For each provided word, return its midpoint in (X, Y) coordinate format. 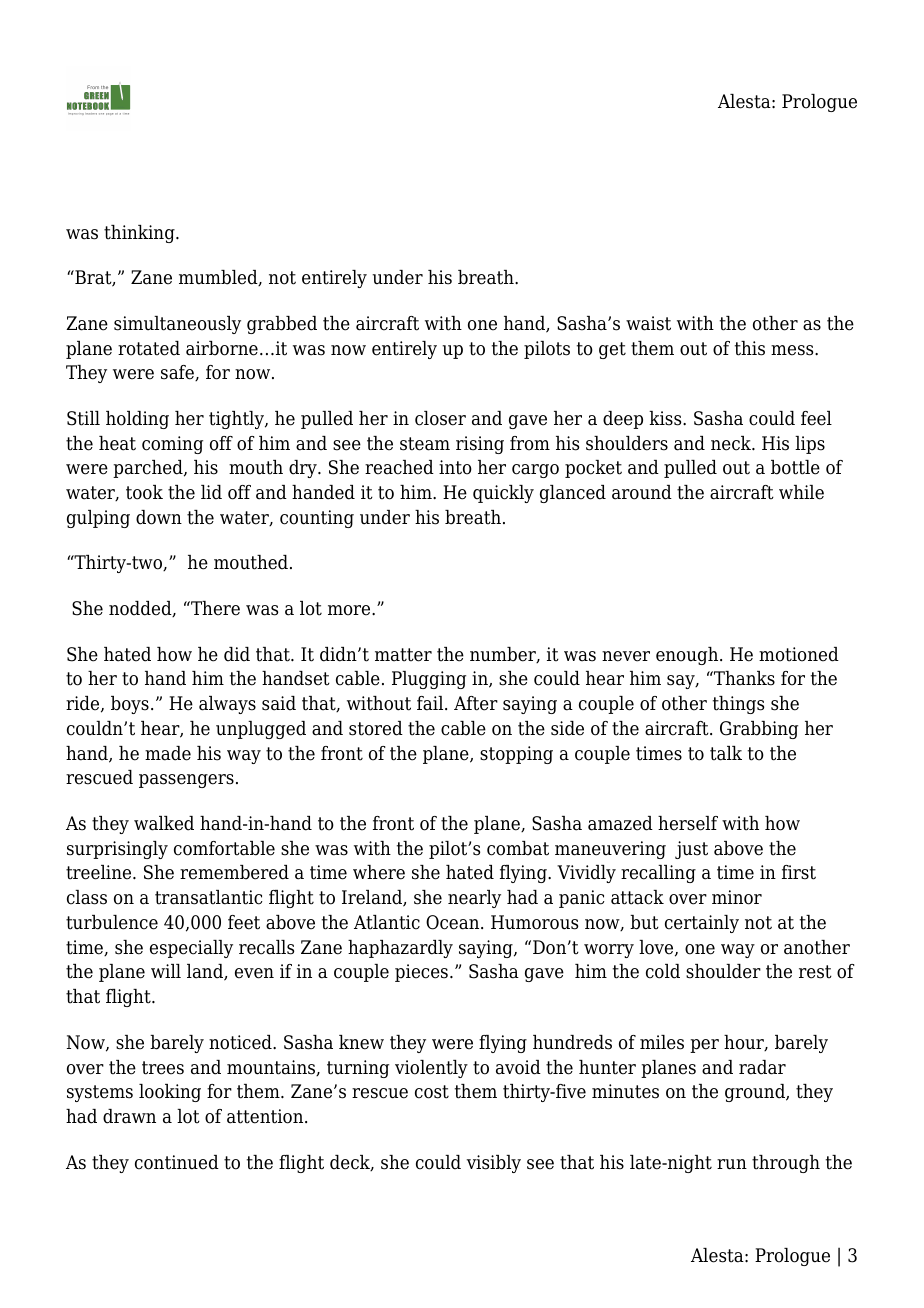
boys (130, 705)
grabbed (282, 325)
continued (177, 1162)
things (738, 705)
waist (648, 323)
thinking (140, 234)
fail (431, 703)
